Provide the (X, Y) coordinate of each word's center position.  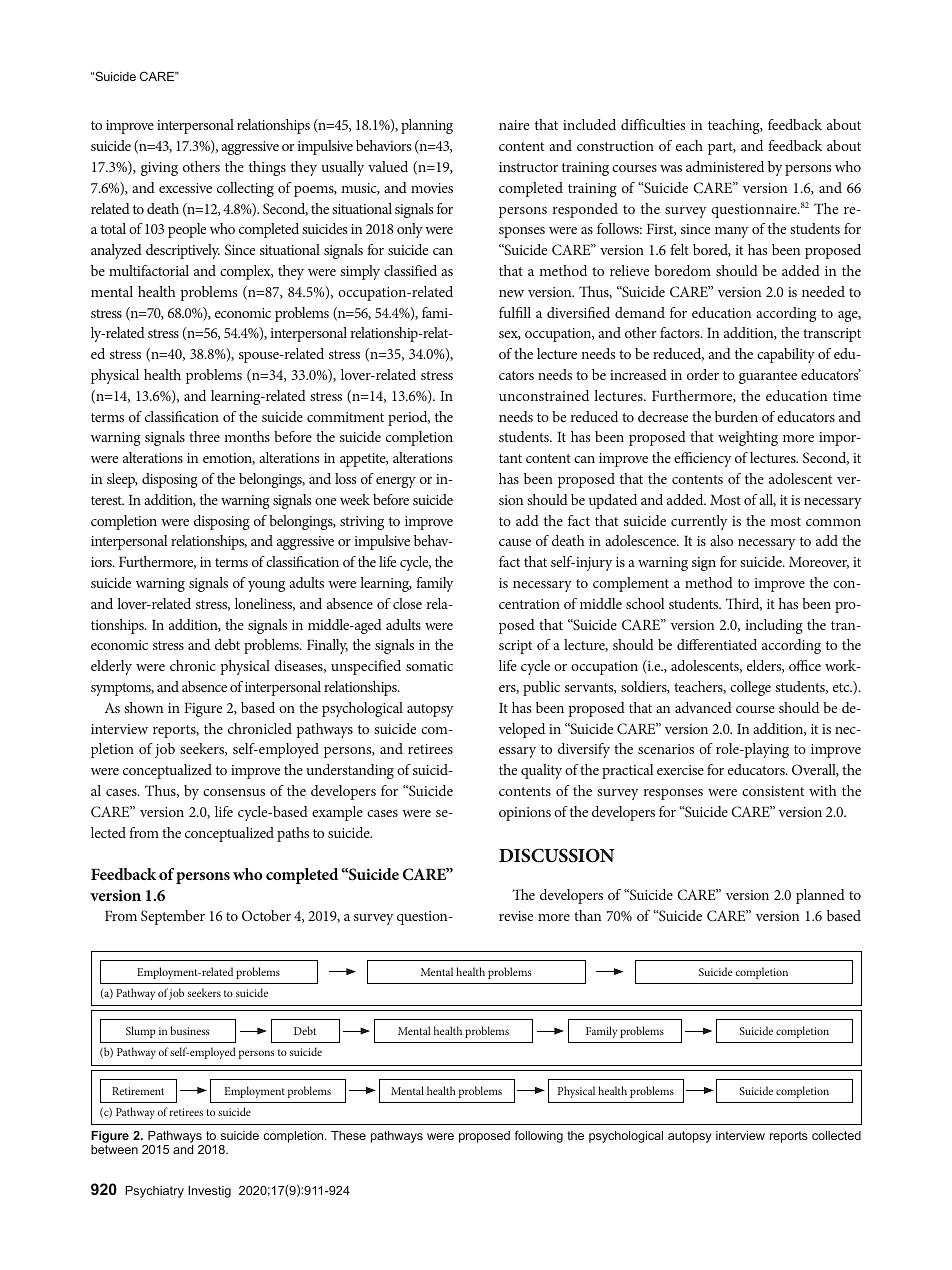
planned (820, 896)
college (750, 688)
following (538, 1136)
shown (143, 707)
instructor (528, 167)
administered (725, 166)
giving (159, 169)
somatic (429, 666)
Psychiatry (154, 1192)
